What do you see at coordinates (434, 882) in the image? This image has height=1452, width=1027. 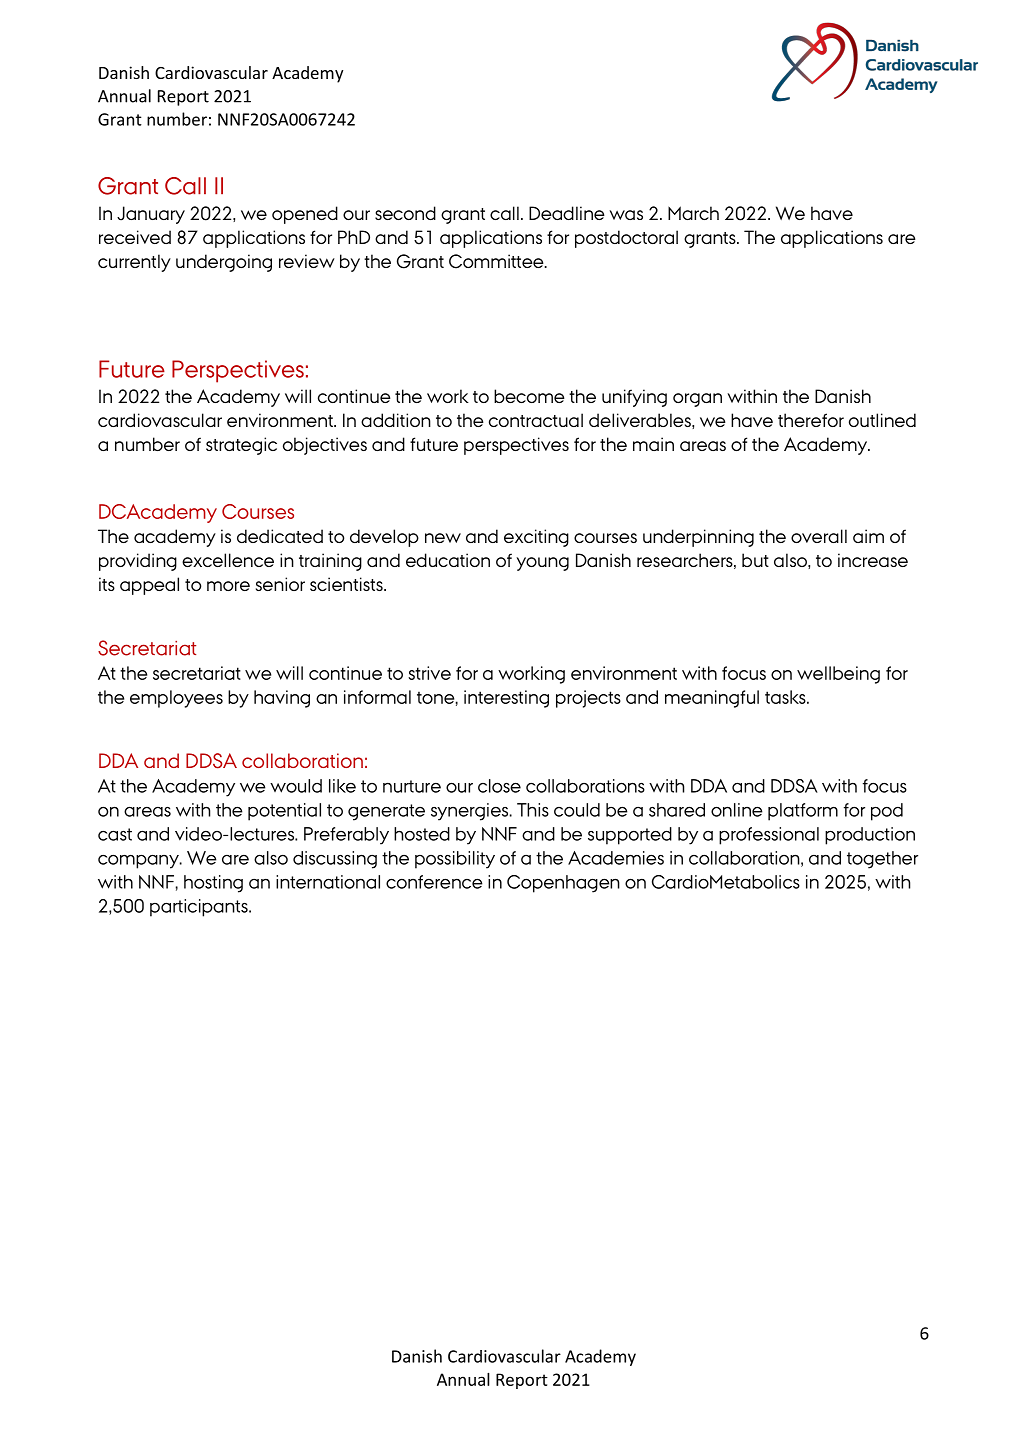 I see `conference` at bounding box center [434, 882].
